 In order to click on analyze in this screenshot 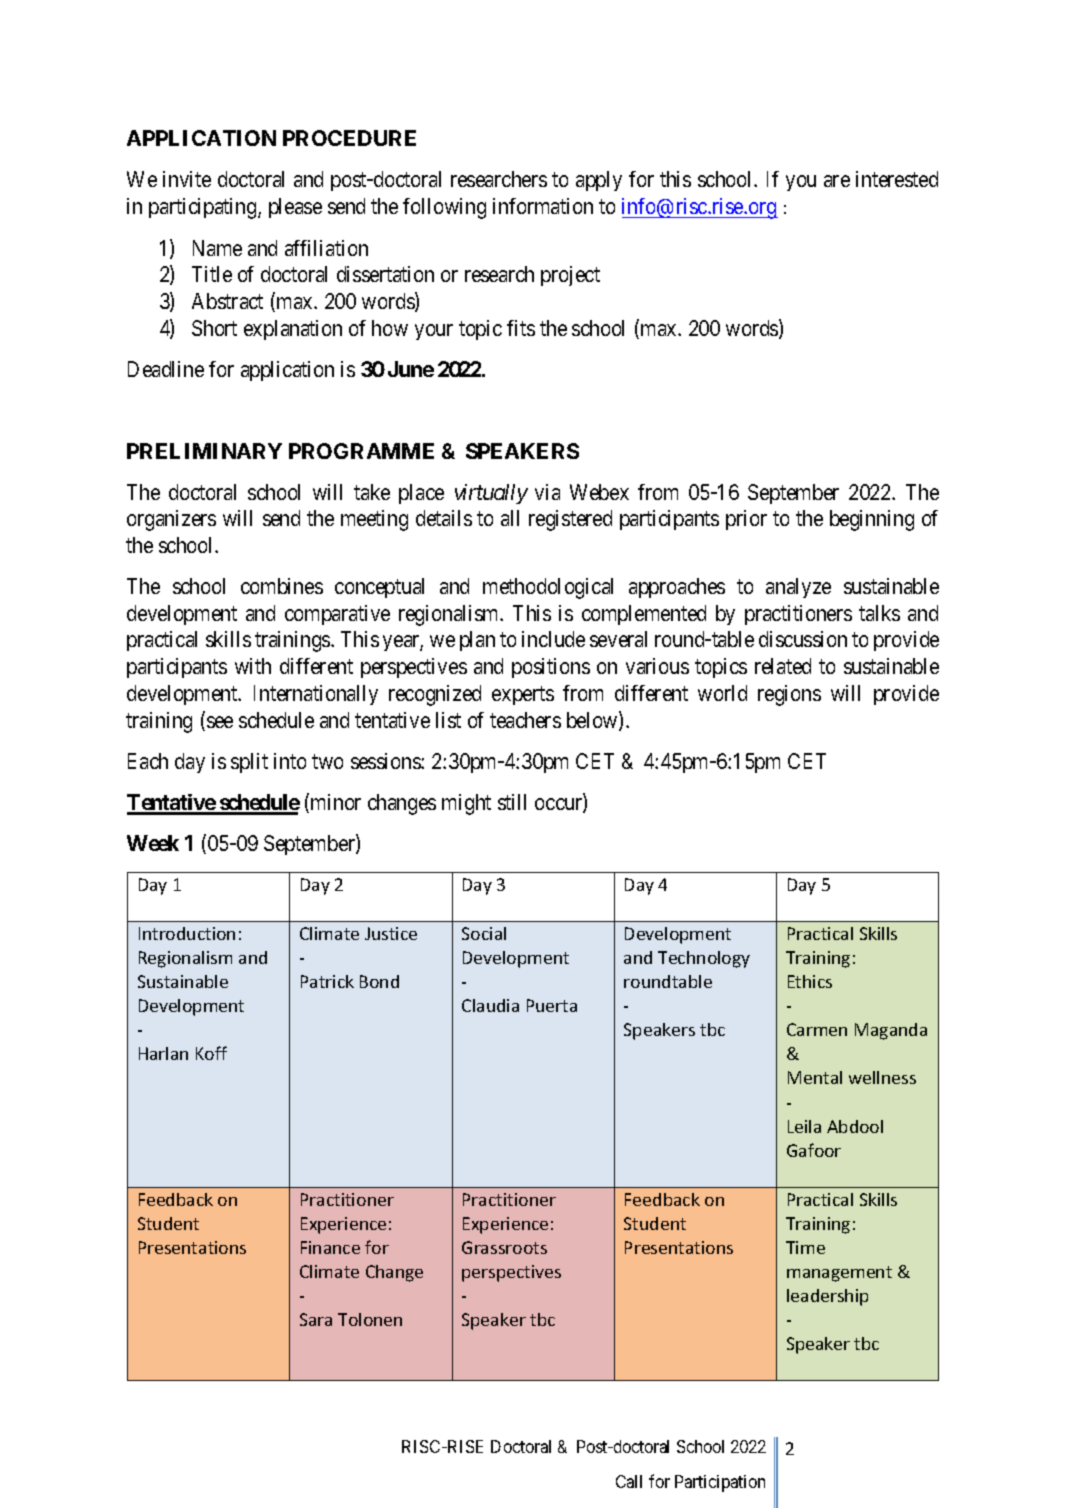, I will do `click(798, 588)`.
